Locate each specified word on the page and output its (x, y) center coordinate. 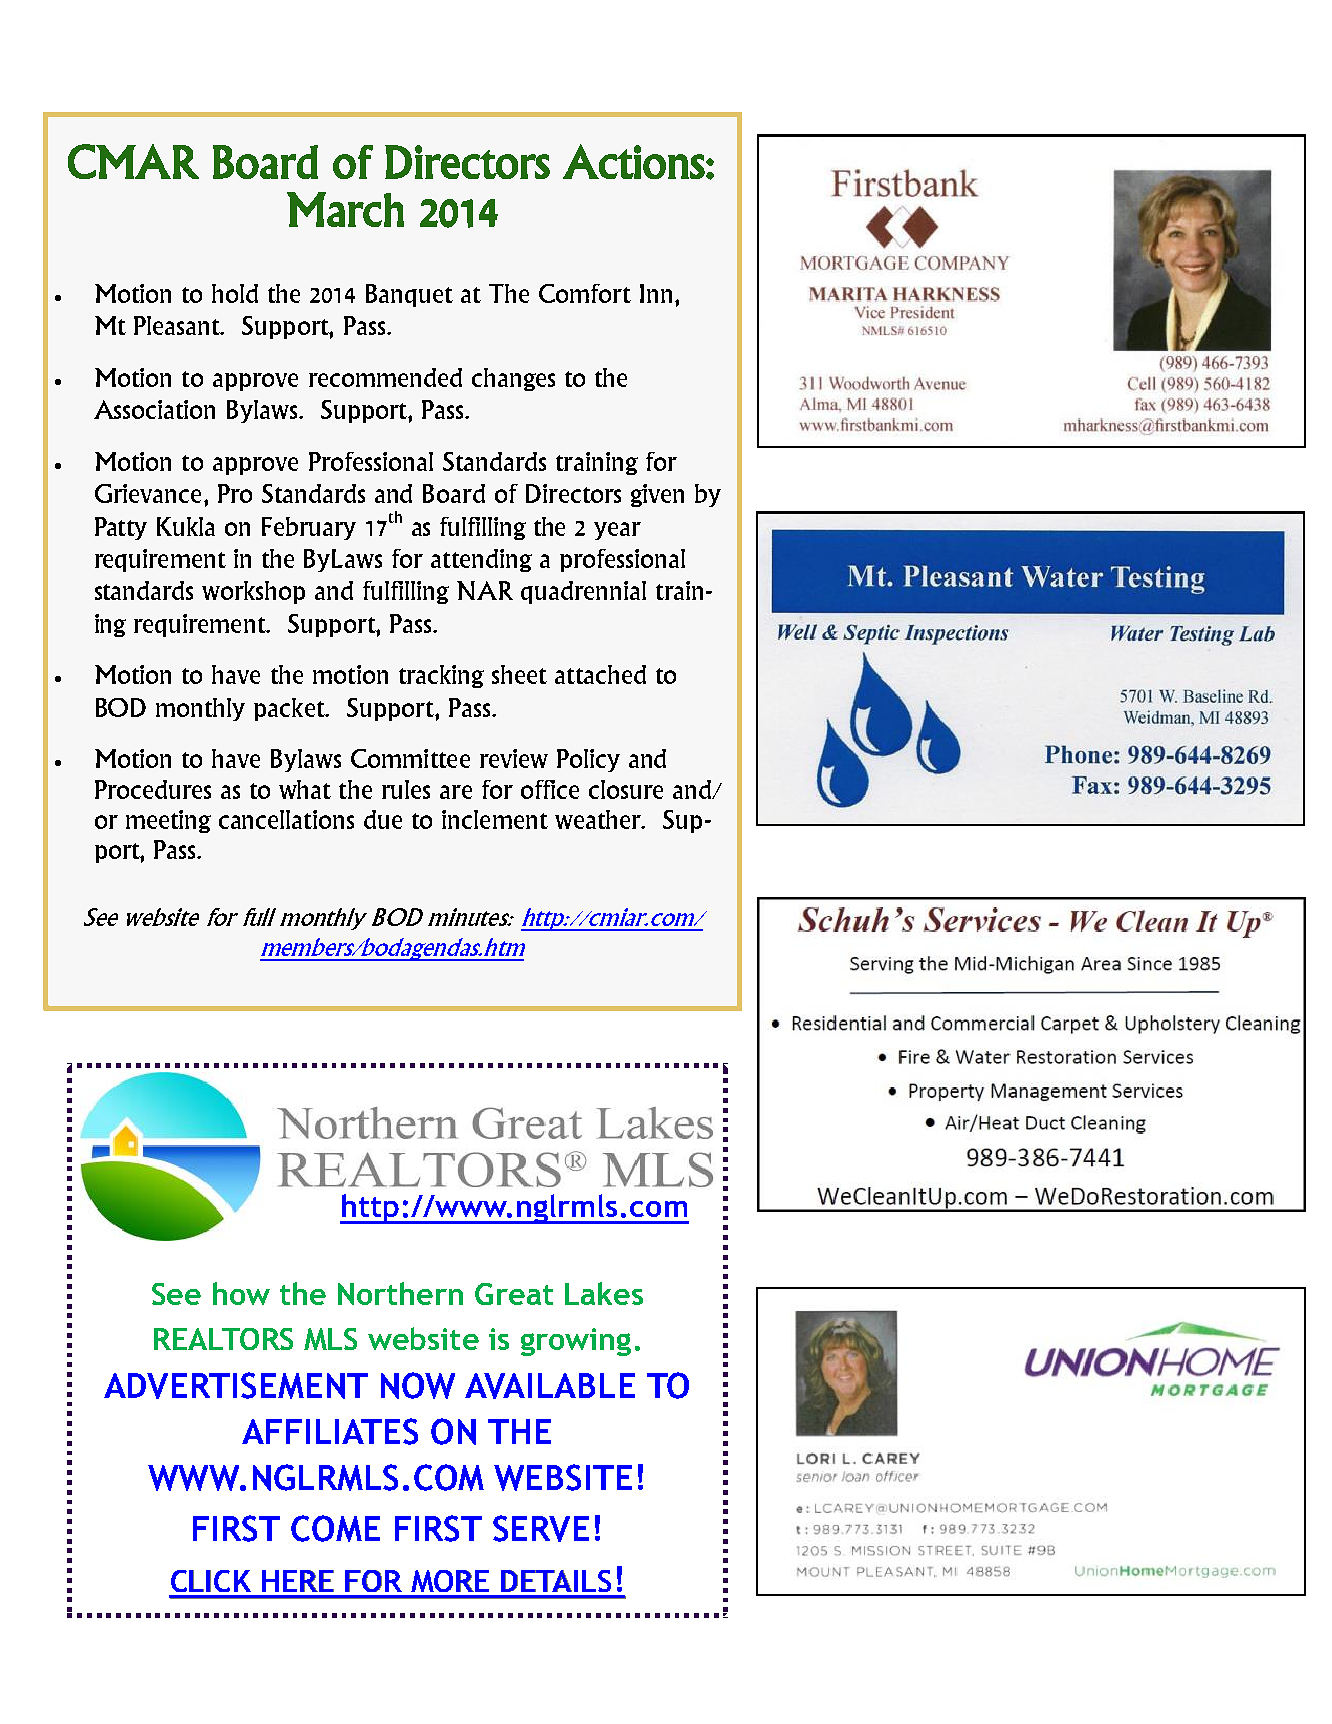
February (309, 528)
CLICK (211, 1581)
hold (235, 293)
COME (335, 1528)
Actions (634, 161)
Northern (400, 1293)
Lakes (604, 1293)
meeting (168, 821)
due (383, 819)
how (241, 1293)
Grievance (148, 493)
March (345, 209)
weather (599, 819)
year (617, 531)
